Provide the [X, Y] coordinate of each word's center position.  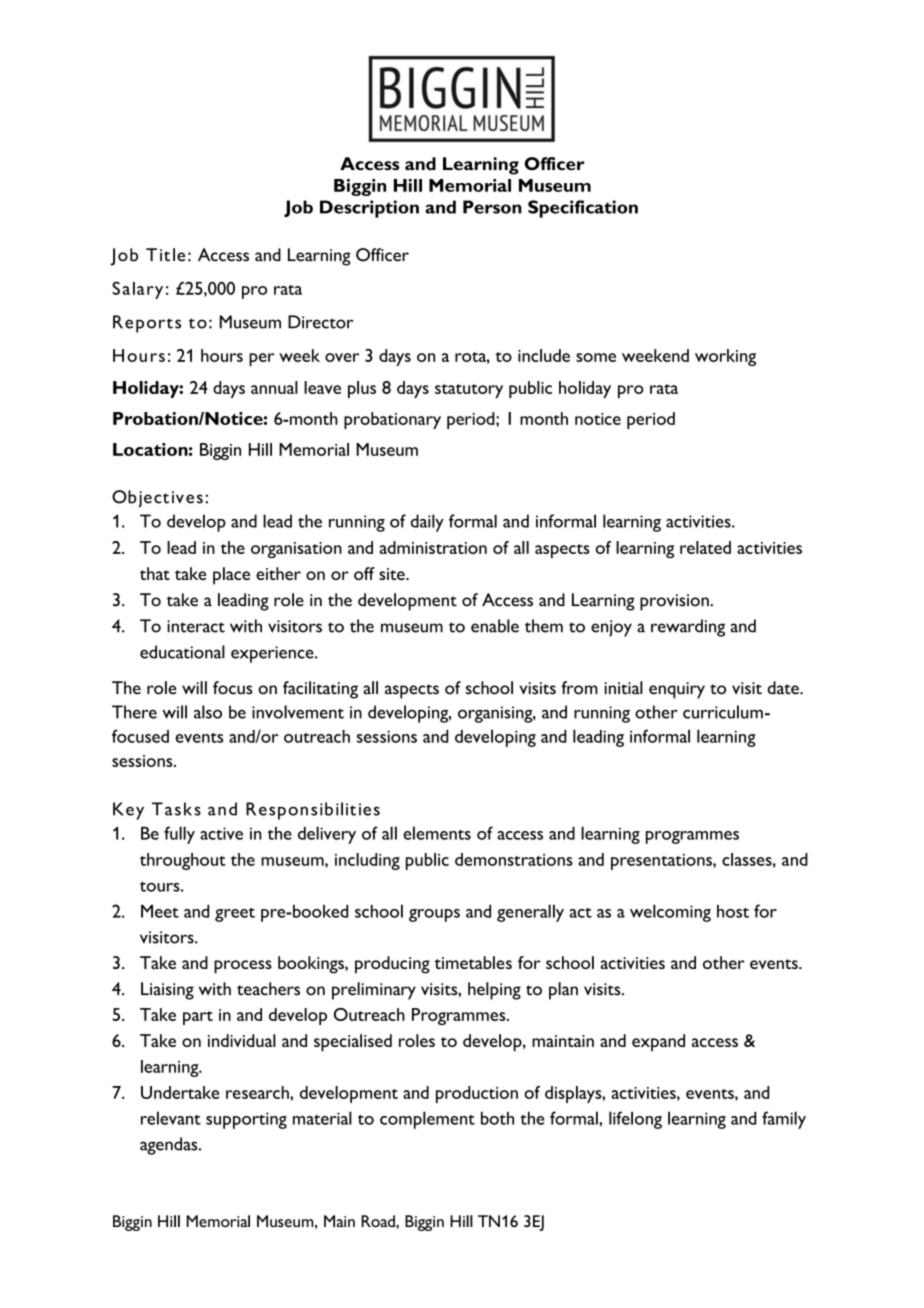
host [733, 911]
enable [495, 626]
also [208, 712]
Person [492, 207]
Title [165, 255]
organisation [296, 550]
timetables [473, 962]
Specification [583, 209]
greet [235, 914]
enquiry [677, 690]
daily [427, 523]
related [705, 547]
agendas [170, 1146]
